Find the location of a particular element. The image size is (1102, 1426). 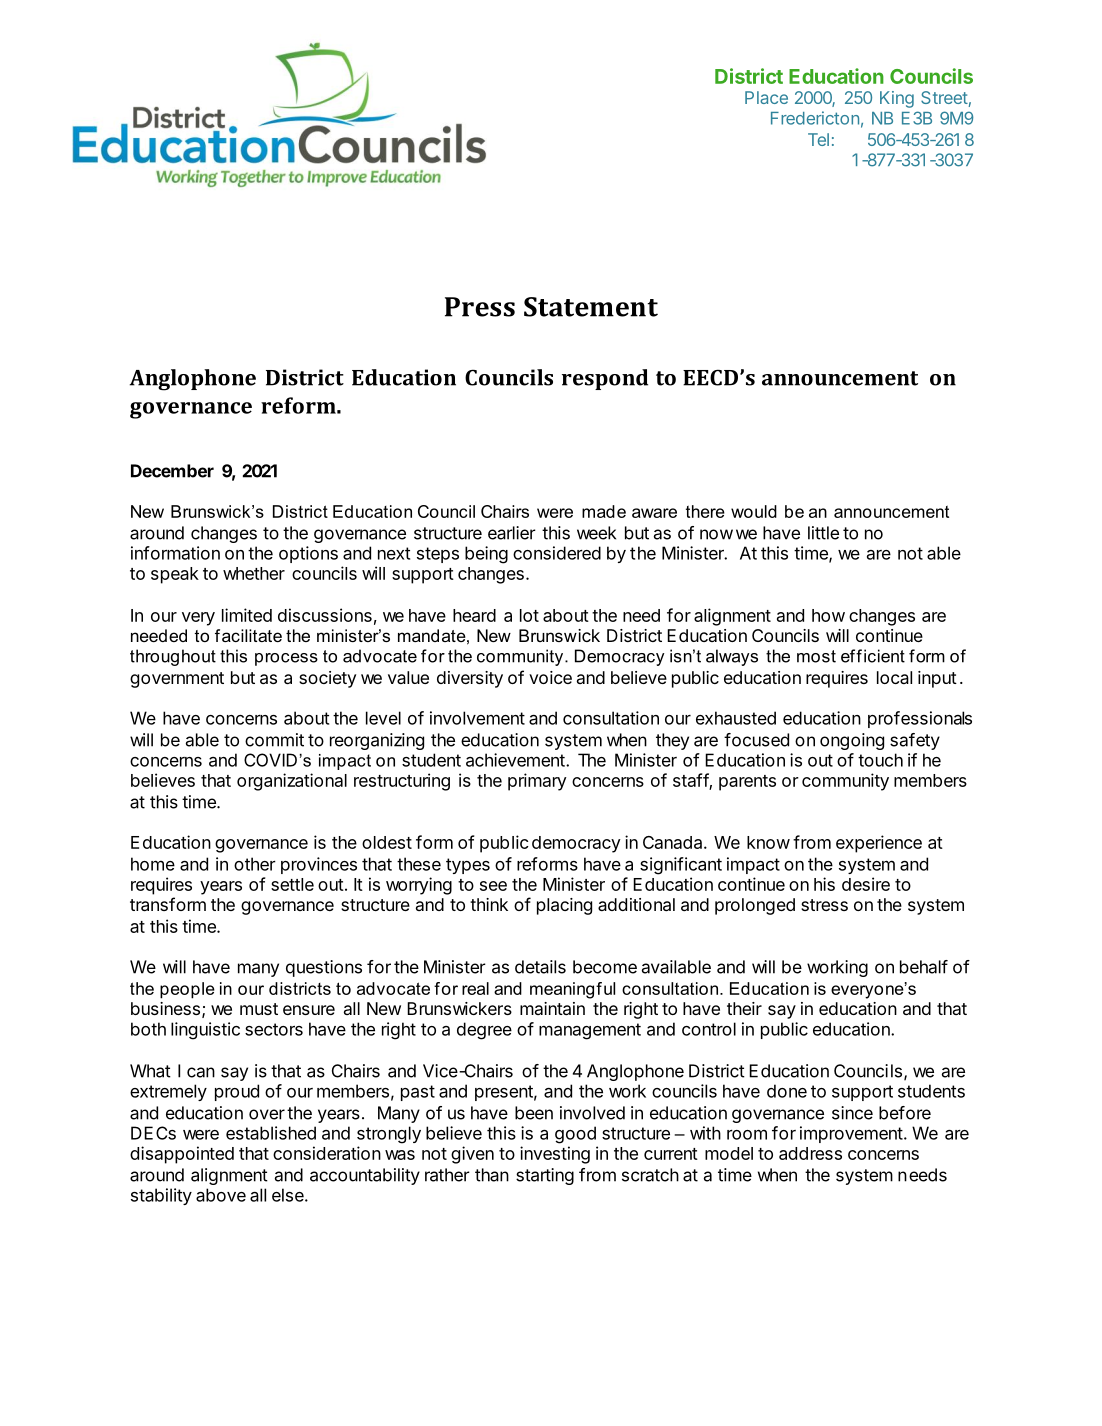

investing is located at coordinates (555, 1155).
